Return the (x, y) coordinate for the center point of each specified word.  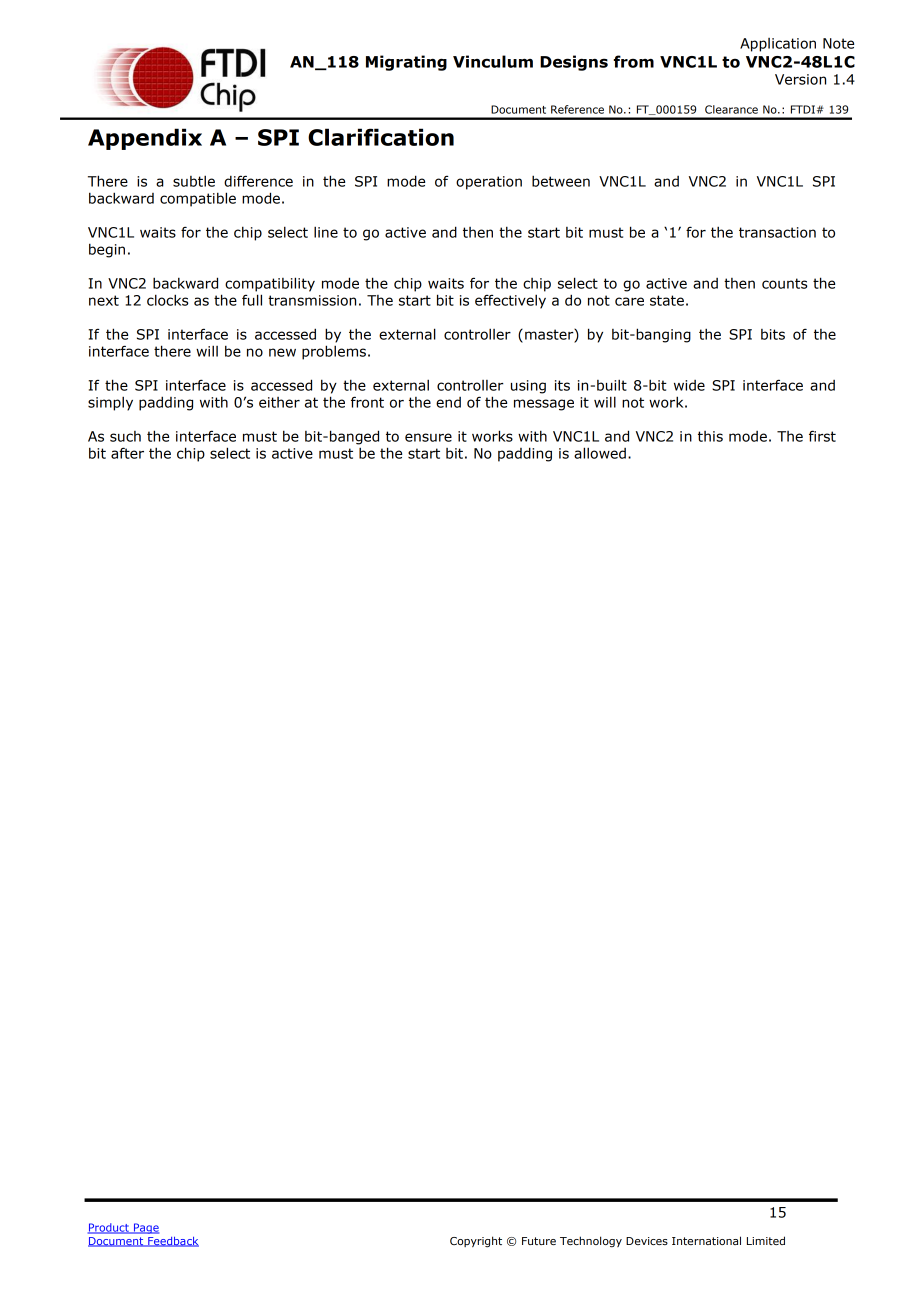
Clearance (731, 109)
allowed (600, 453)
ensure (428, 437)
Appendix (145, 139)
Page (145, 1228)
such (125, 436)
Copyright (476, 1242)
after (127, 453)
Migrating (406, 63)
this (710, 436)
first (822, 436)
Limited (766, 1240)
